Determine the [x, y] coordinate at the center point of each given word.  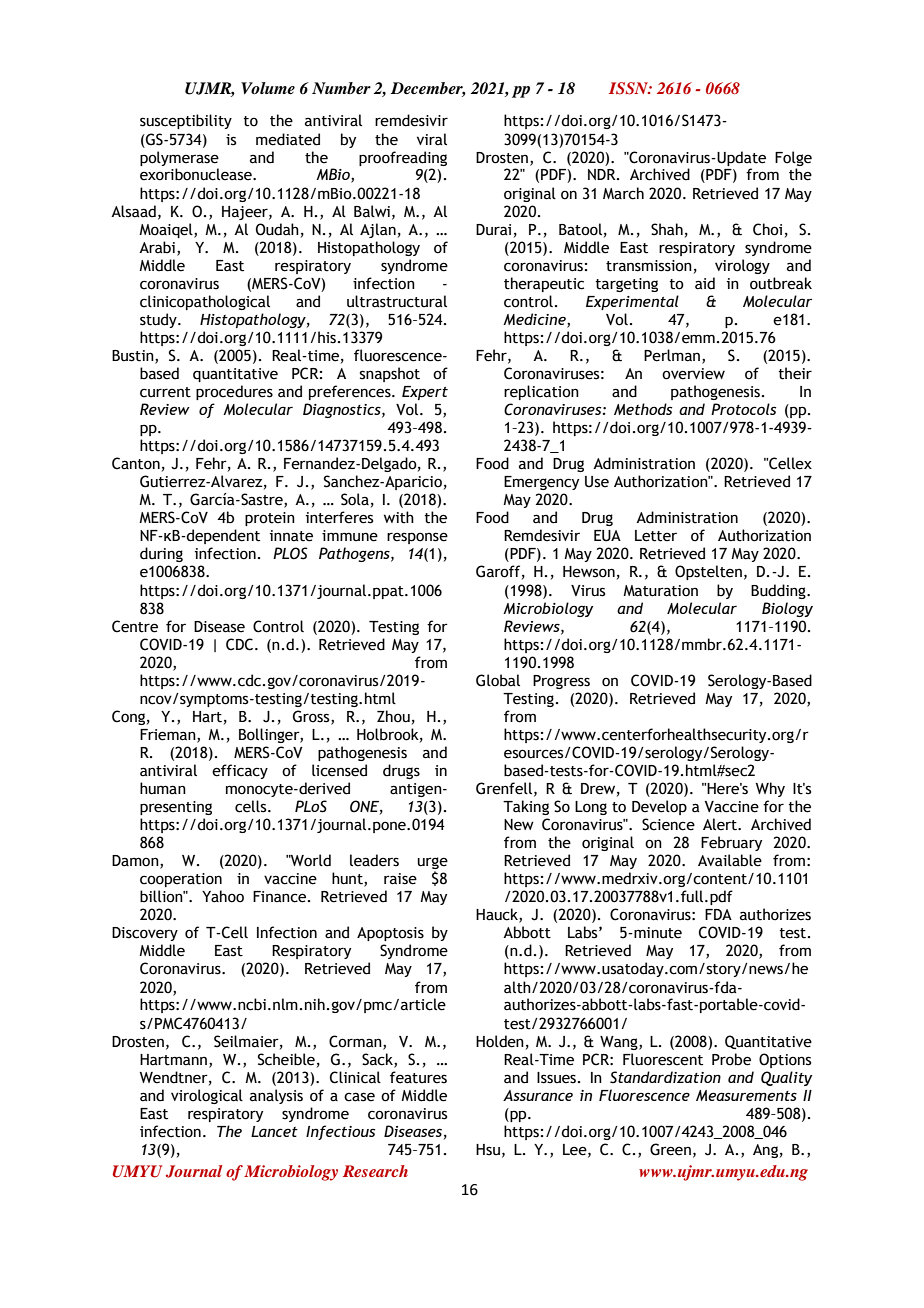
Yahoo [223, 896]
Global [498, 680]
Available [730, 860]
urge [433, 864]
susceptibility [186, 121]
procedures [234, 392]
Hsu [488, 1150]
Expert [425, 393]
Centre [135, 626]
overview [693, 374]
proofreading [403, 158]
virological [207, 1096]
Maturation [660, 591]
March [623, 193]
